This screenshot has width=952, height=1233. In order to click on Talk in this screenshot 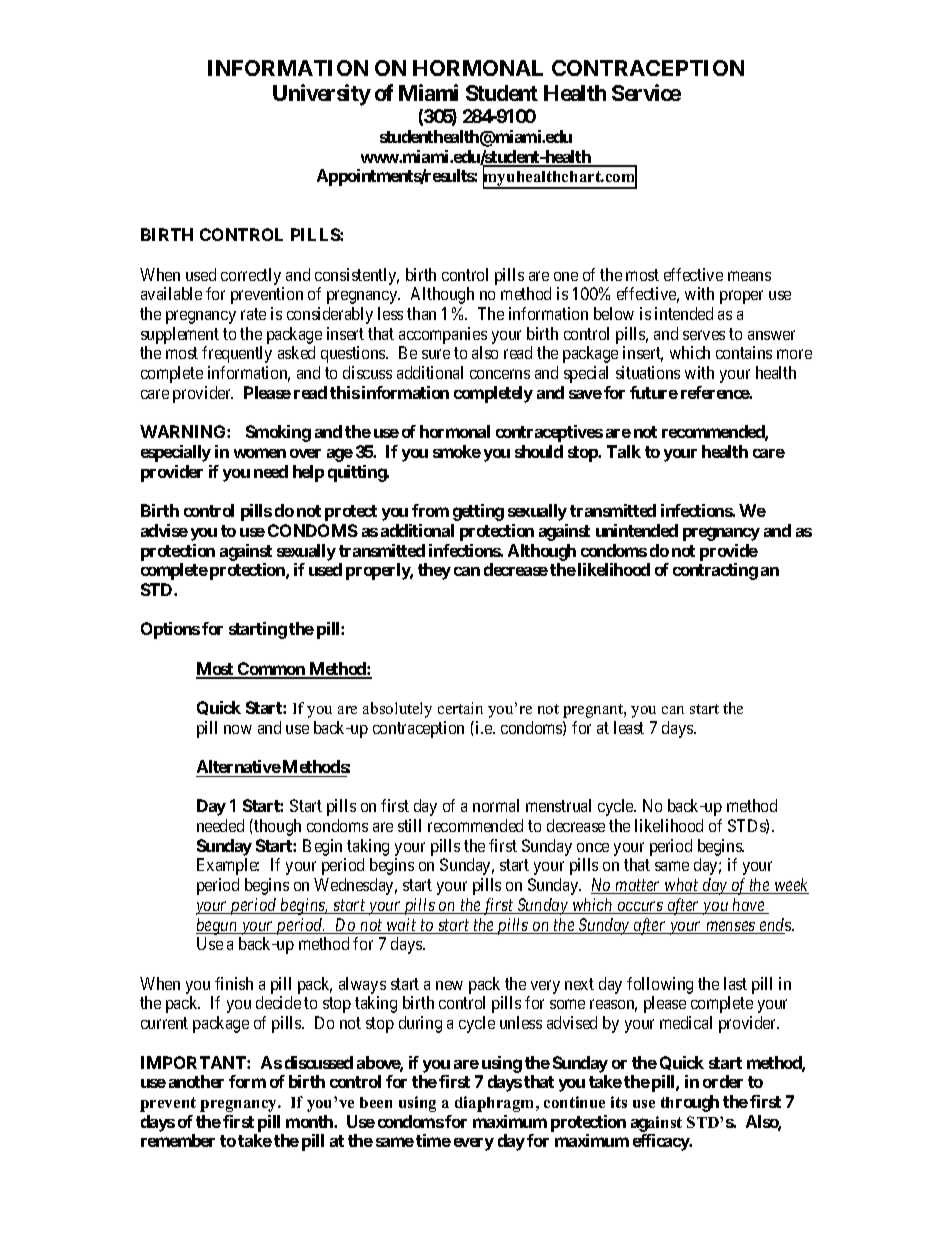, I will do `click(624, 451)`.
